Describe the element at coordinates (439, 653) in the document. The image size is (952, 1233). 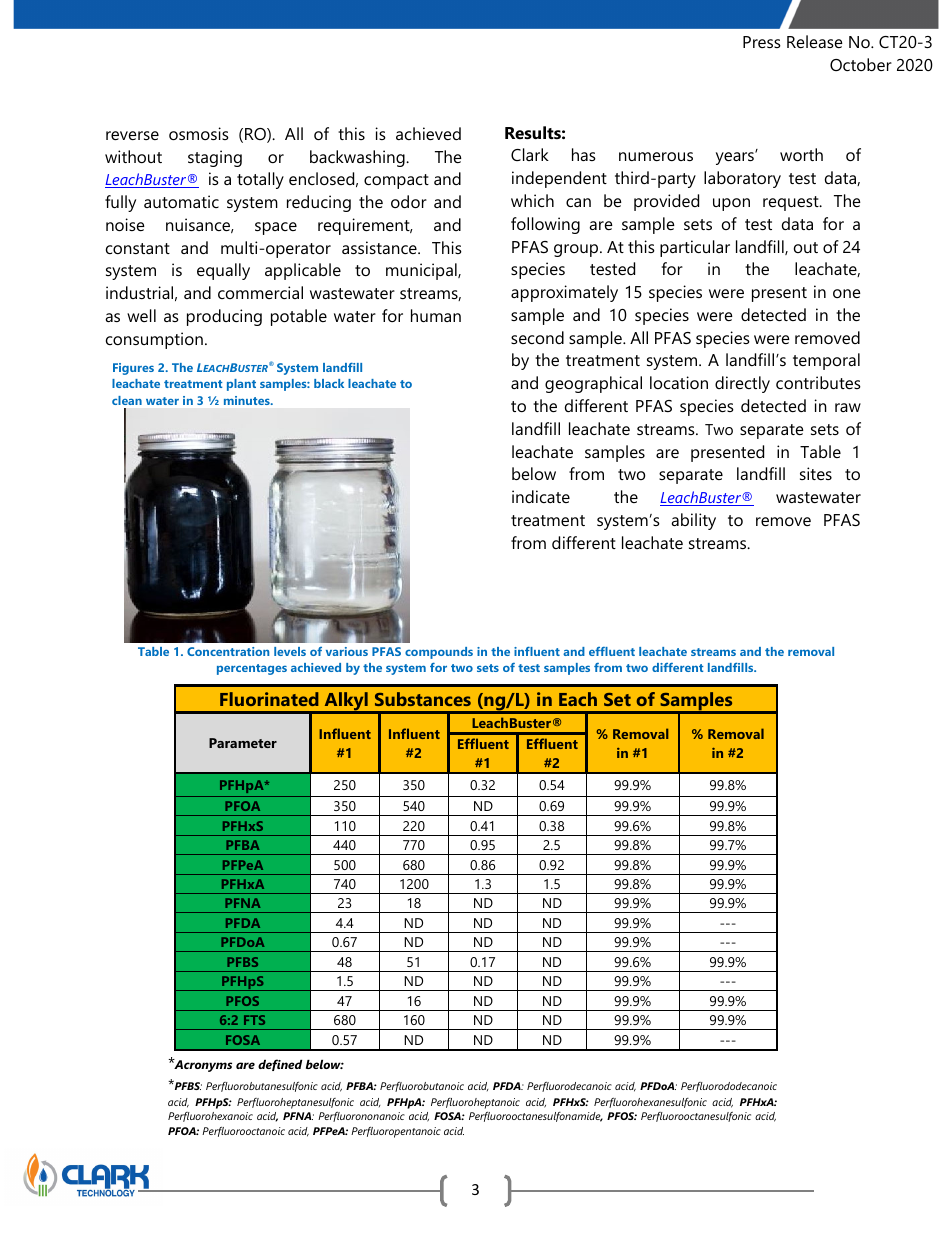
I see `compounds` at that location.
